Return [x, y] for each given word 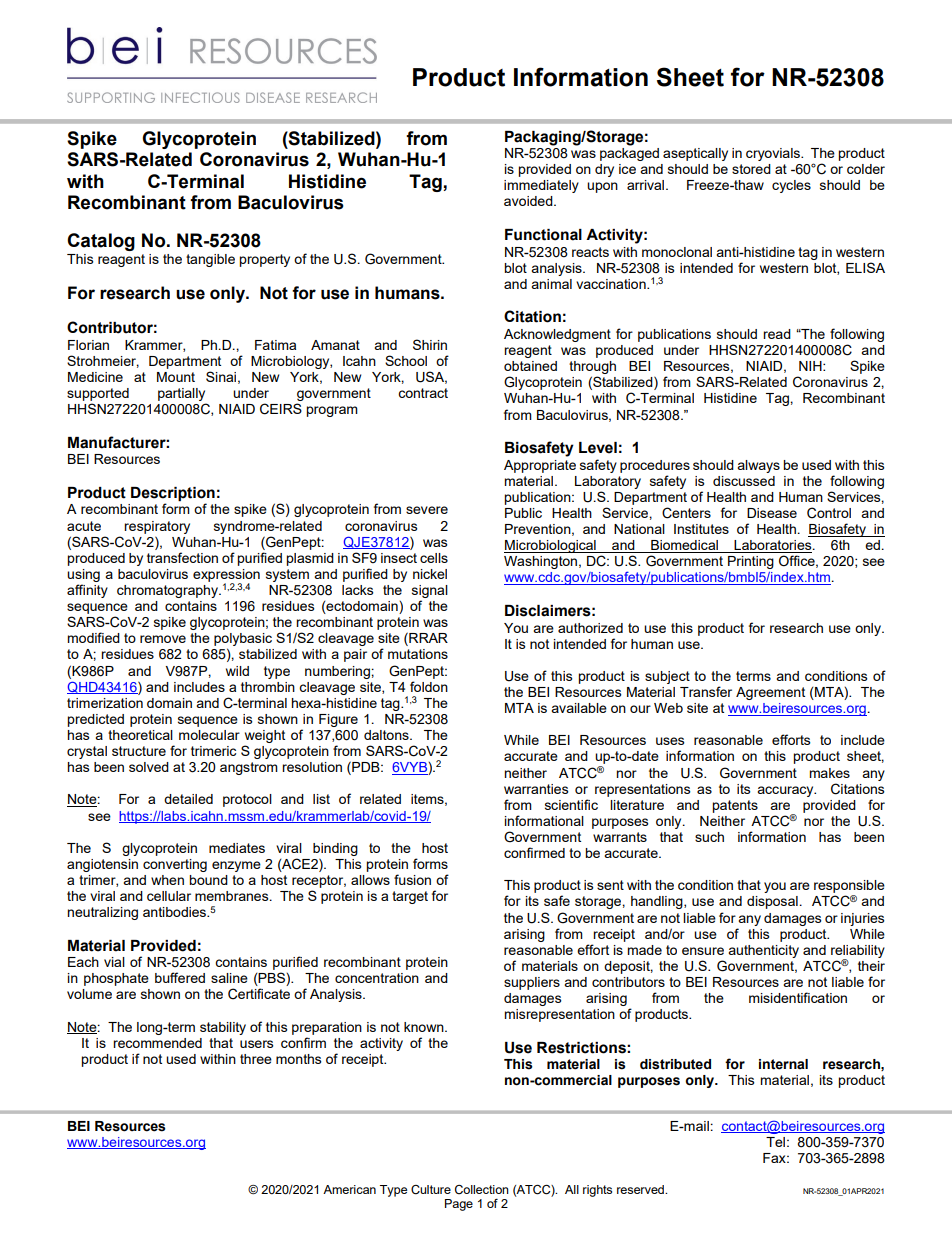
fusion [412, 879]
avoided [529, 201]
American [349, 1189]
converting [175, 865]
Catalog [101, 242]
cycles [791, 186]
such [709, 837]
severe [427, 510]
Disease [772, 513]
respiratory [157, 527]
